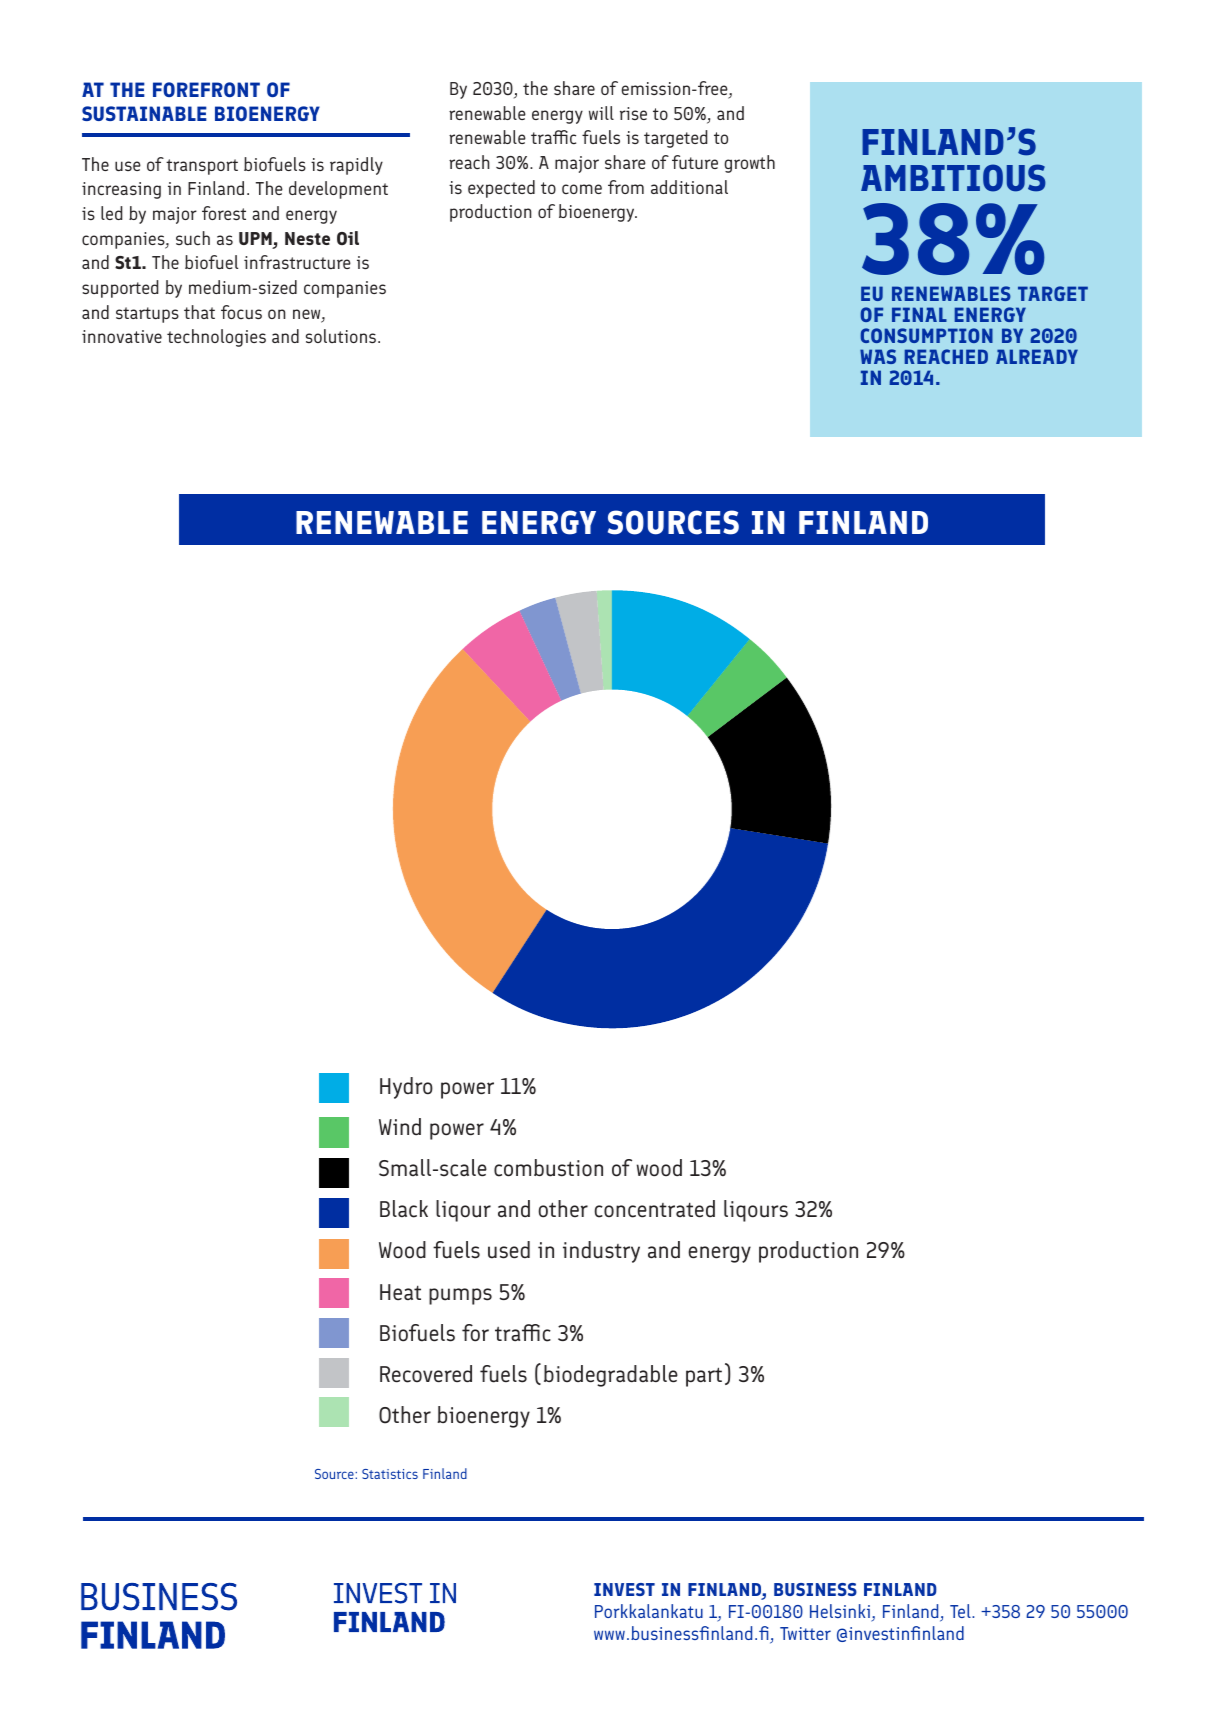 The image size is (1224, 1731). Describe the element at coordinates (202, 167) in the screenshot. I see `transport` at that location.
